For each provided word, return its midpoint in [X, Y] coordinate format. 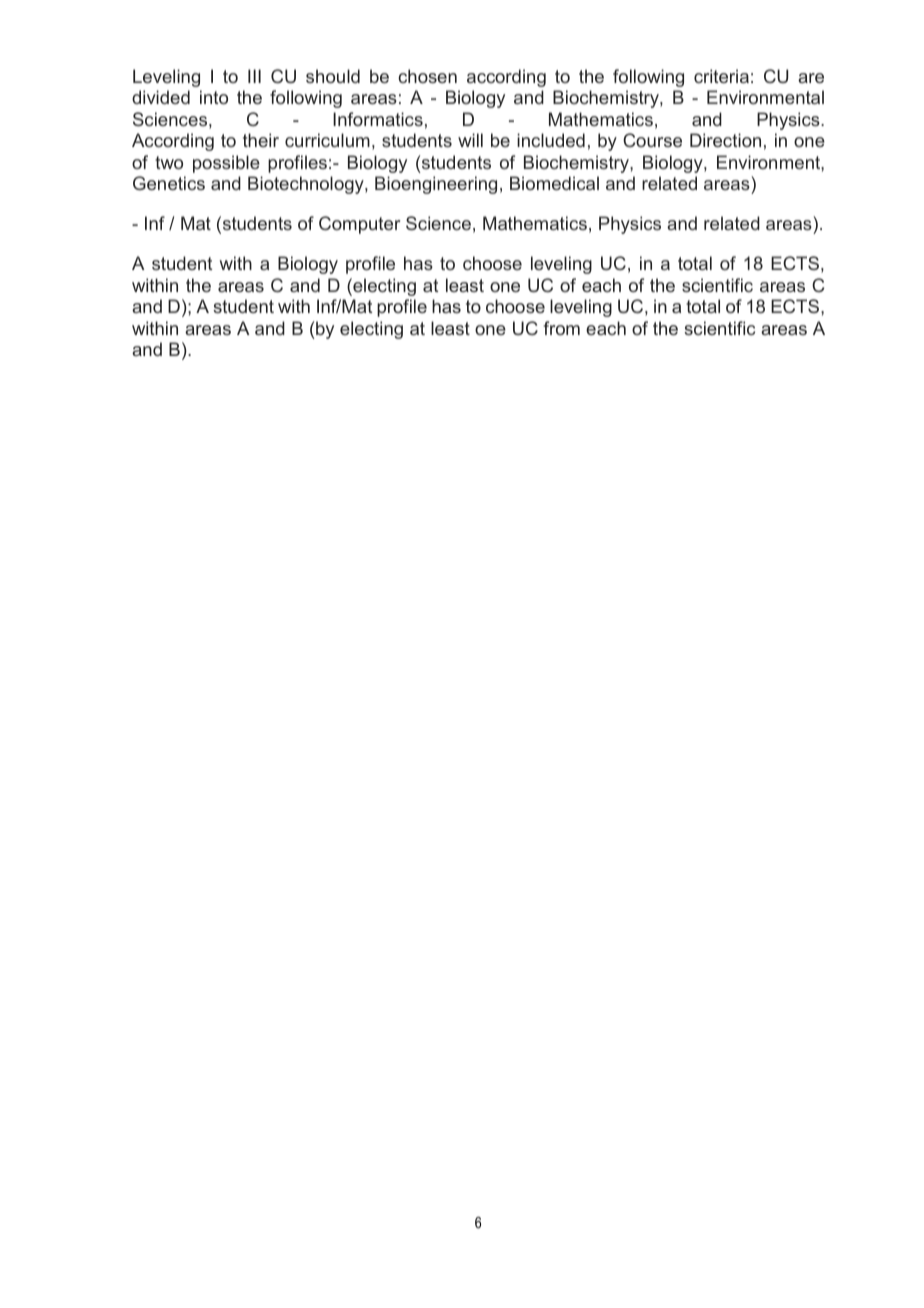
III [254, 76]
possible [226, 164]
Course [652, 140]
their [261, 140]
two [169, 162]
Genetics [169, 183]
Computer [359, 225]
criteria [721, 76]
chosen [427, 76]
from [561, 328]
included [551, 140]
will [470, 140]
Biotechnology [307, 185]
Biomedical [554, 183]
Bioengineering [436, 185]
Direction [725, 140]
